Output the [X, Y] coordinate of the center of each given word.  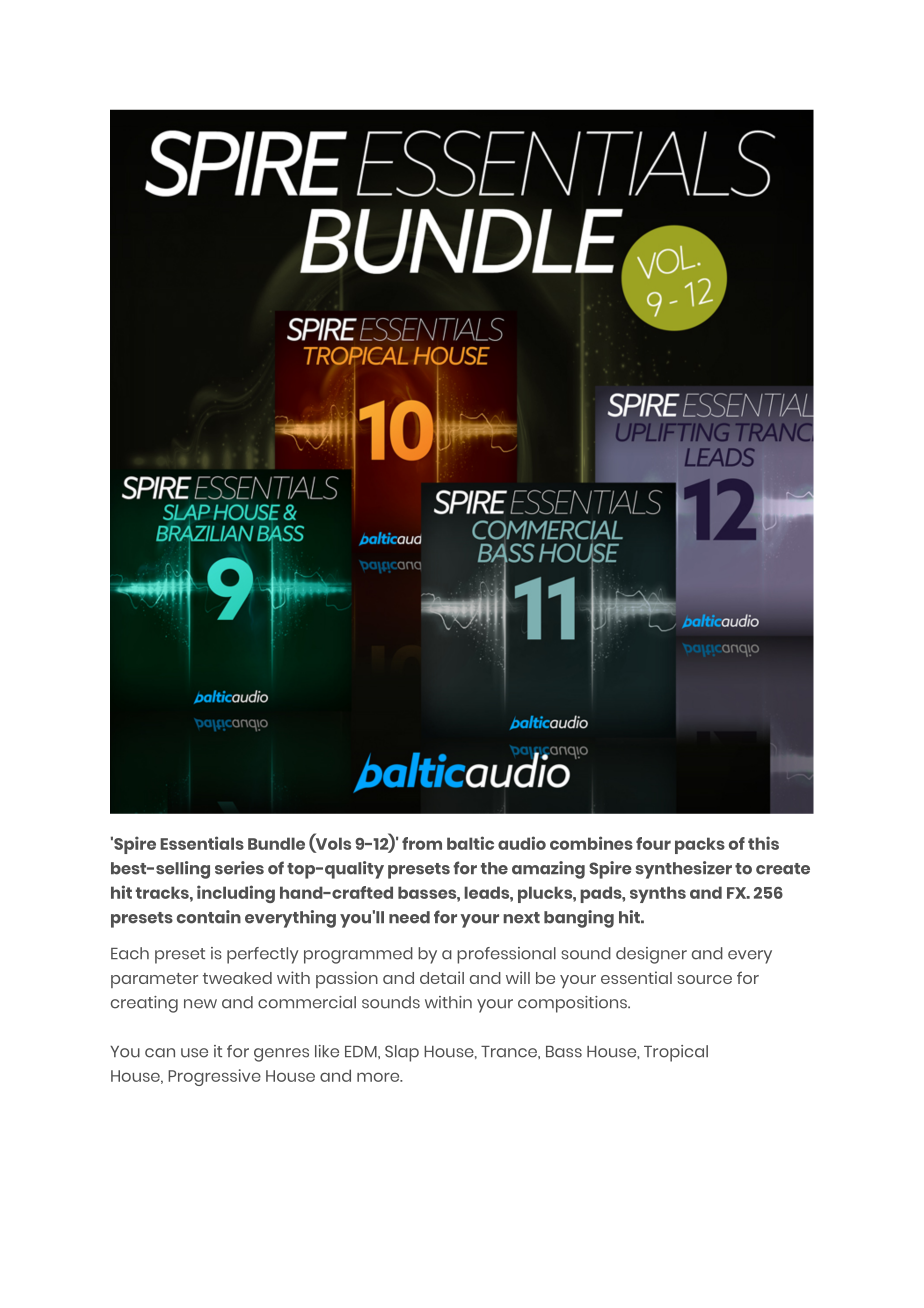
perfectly [263, 955]
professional [506, 955]
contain [209, 917]
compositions [574, 1004]
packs [700, 845]
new [200, 1004]
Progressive [214, 1077]
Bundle [276, 843]
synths [658, 894]
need [409, 917]
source [704, 979]
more [379, 1077]
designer [651, 955]
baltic [470, 843]
